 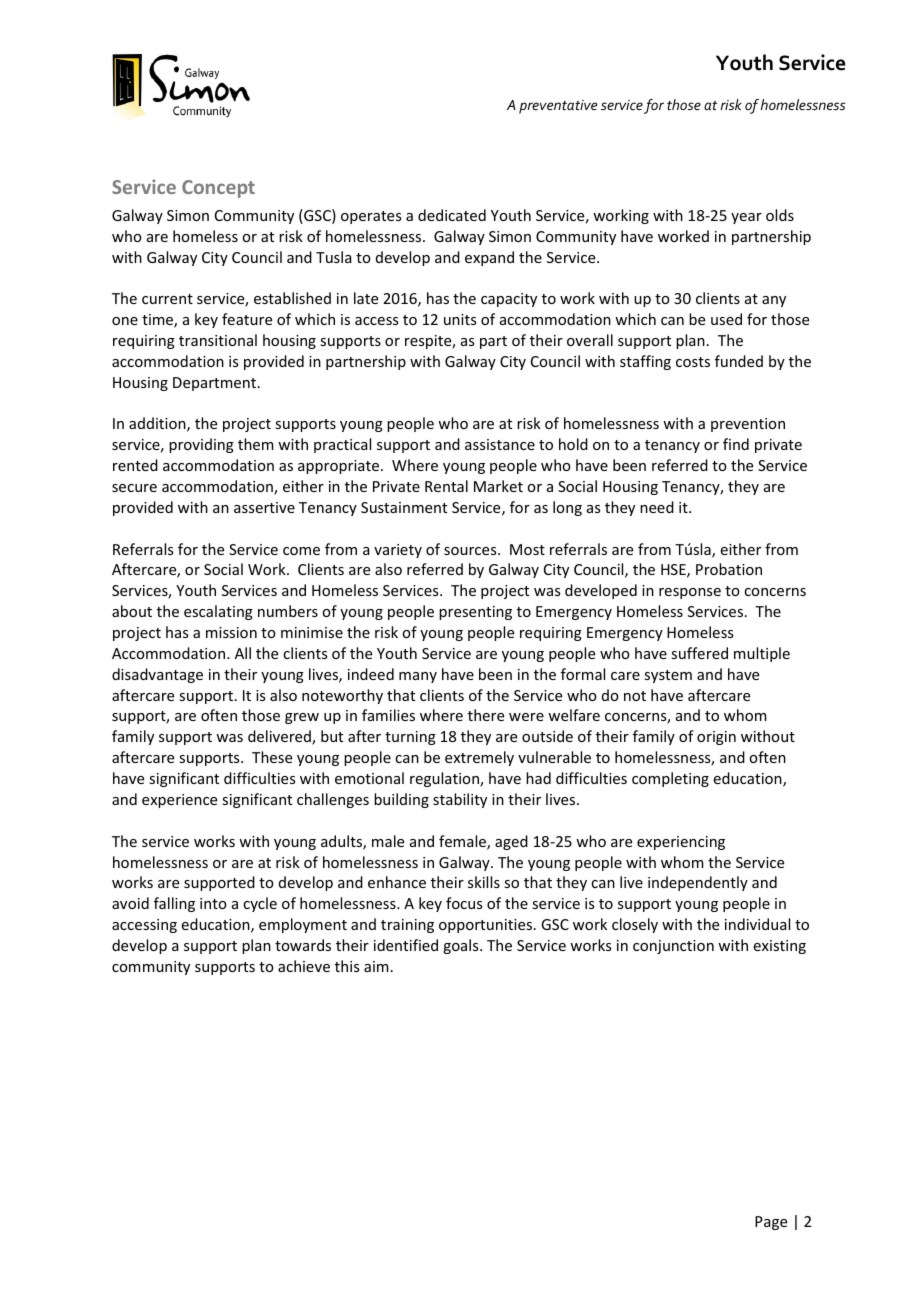 I want to click on year, so click(x=746, y=218).
